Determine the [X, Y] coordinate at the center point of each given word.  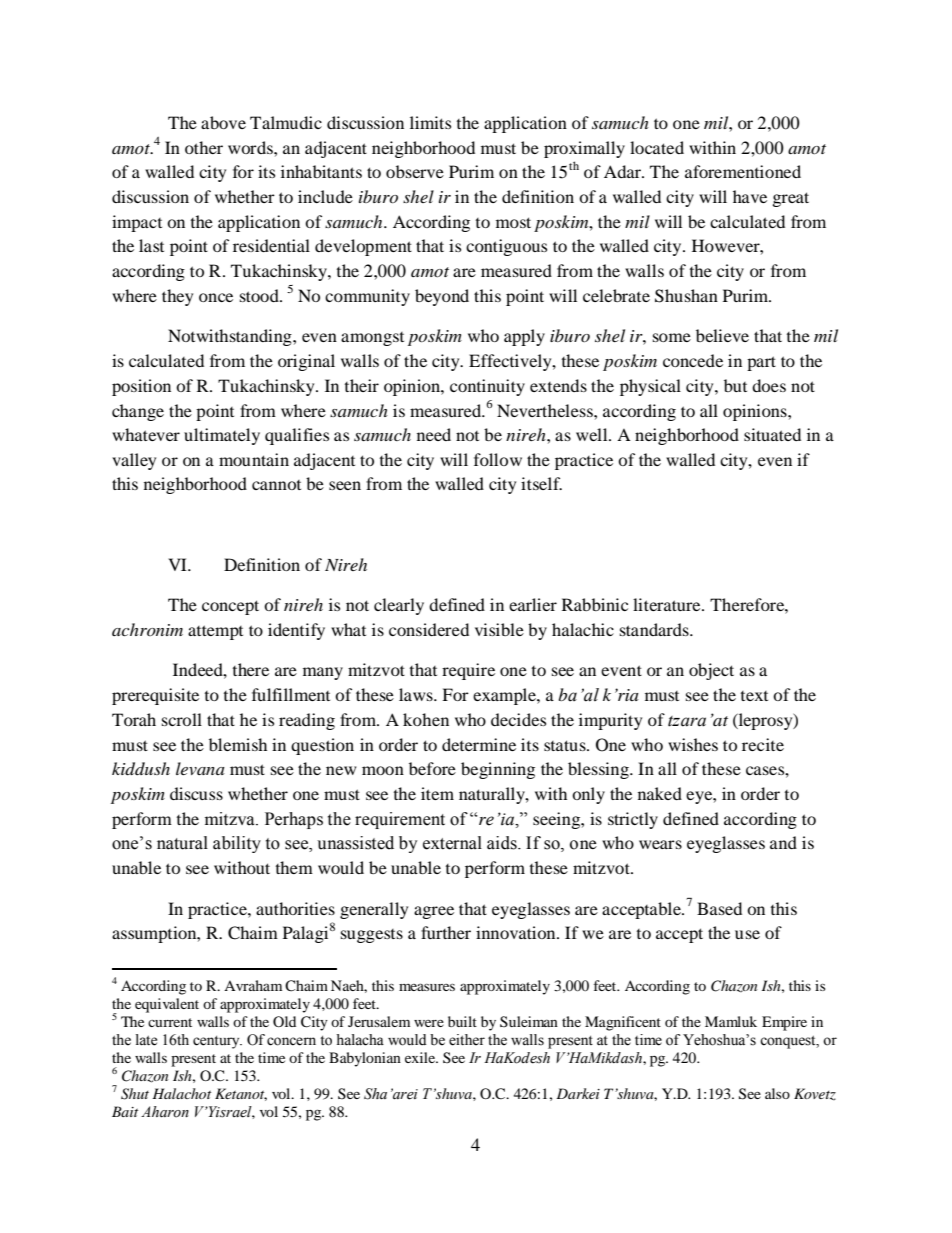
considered [429, 629]
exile [421, 1057]
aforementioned [743, 171]
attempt [215, 632]
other [204, 147]
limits [430, 122]
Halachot [181, 1093]
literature [668, 604]
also [777, 1093]
